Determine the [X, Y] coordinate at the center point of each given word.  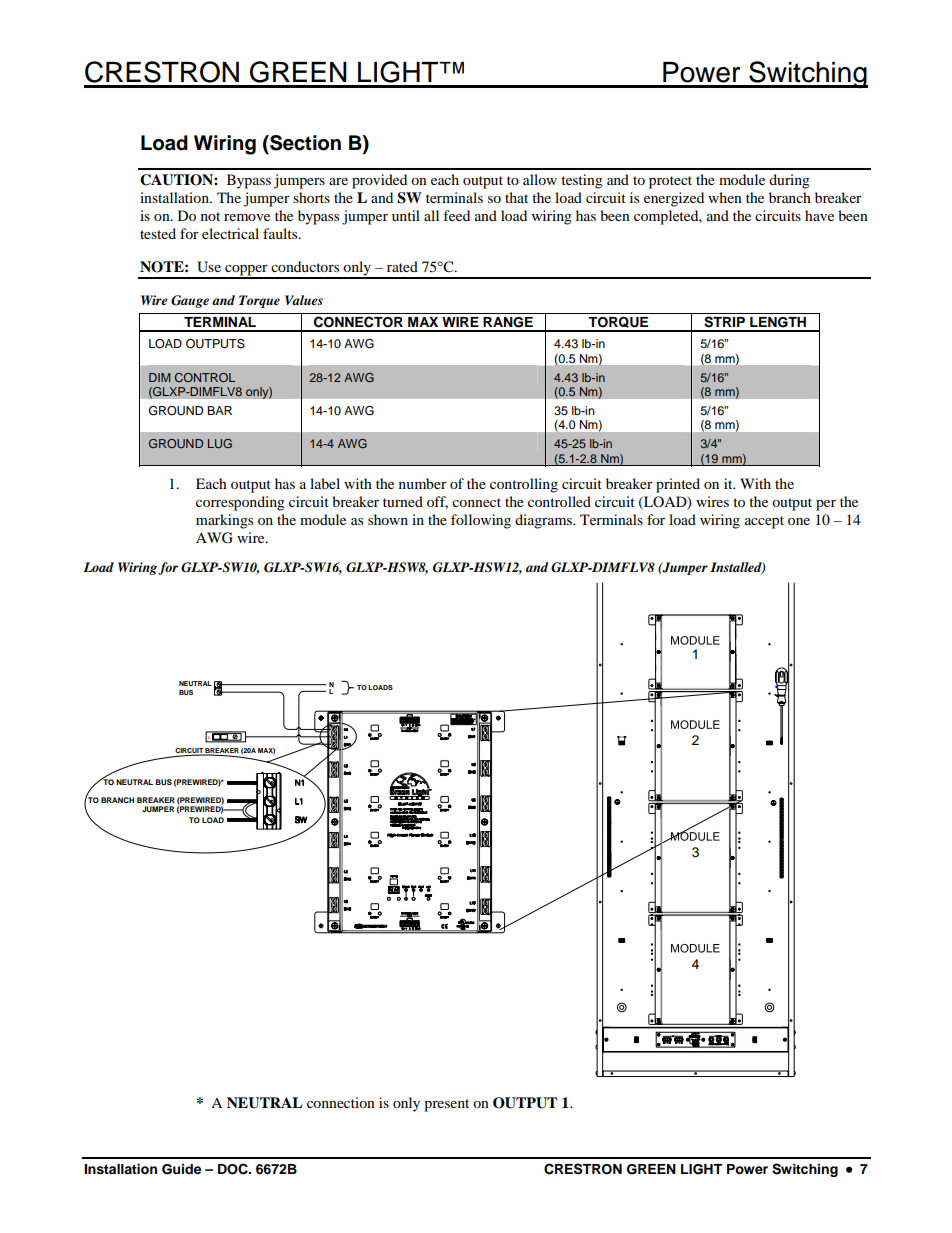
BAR [219, 410]
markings [224, 521]
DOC [234, 1169]
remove [247, 217]
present [446, 1105]
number [423, 483]
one [799, 521]
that [516, 197]
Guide [181, 1169]
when [725, 197]
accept [764, 522]
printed [678, 485]
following [481, 521]
